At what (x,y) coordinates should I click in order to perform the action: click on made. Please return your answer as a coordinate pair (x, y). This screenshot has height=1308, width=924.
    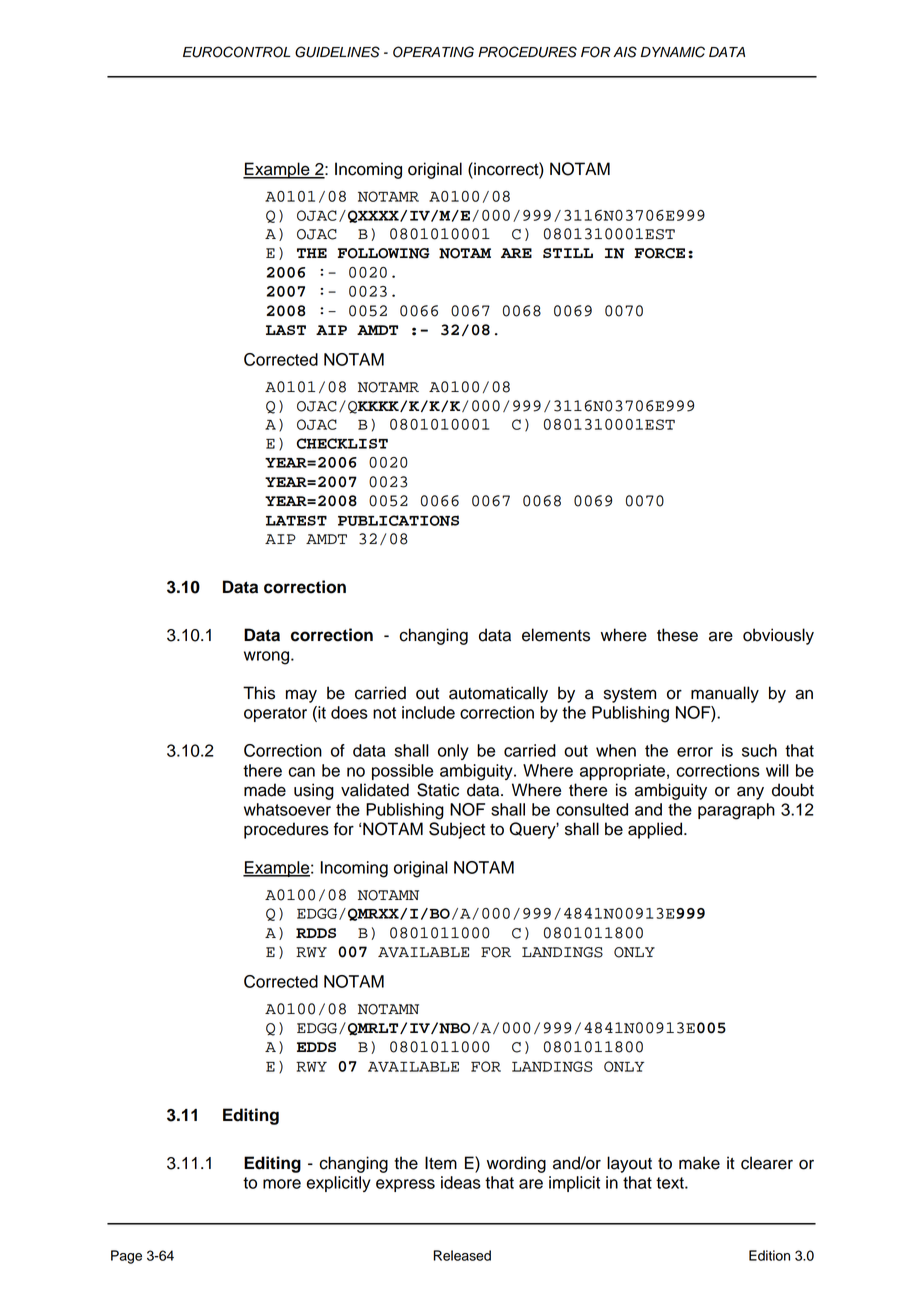
    Looking at the image, I should click on (265, 790).
